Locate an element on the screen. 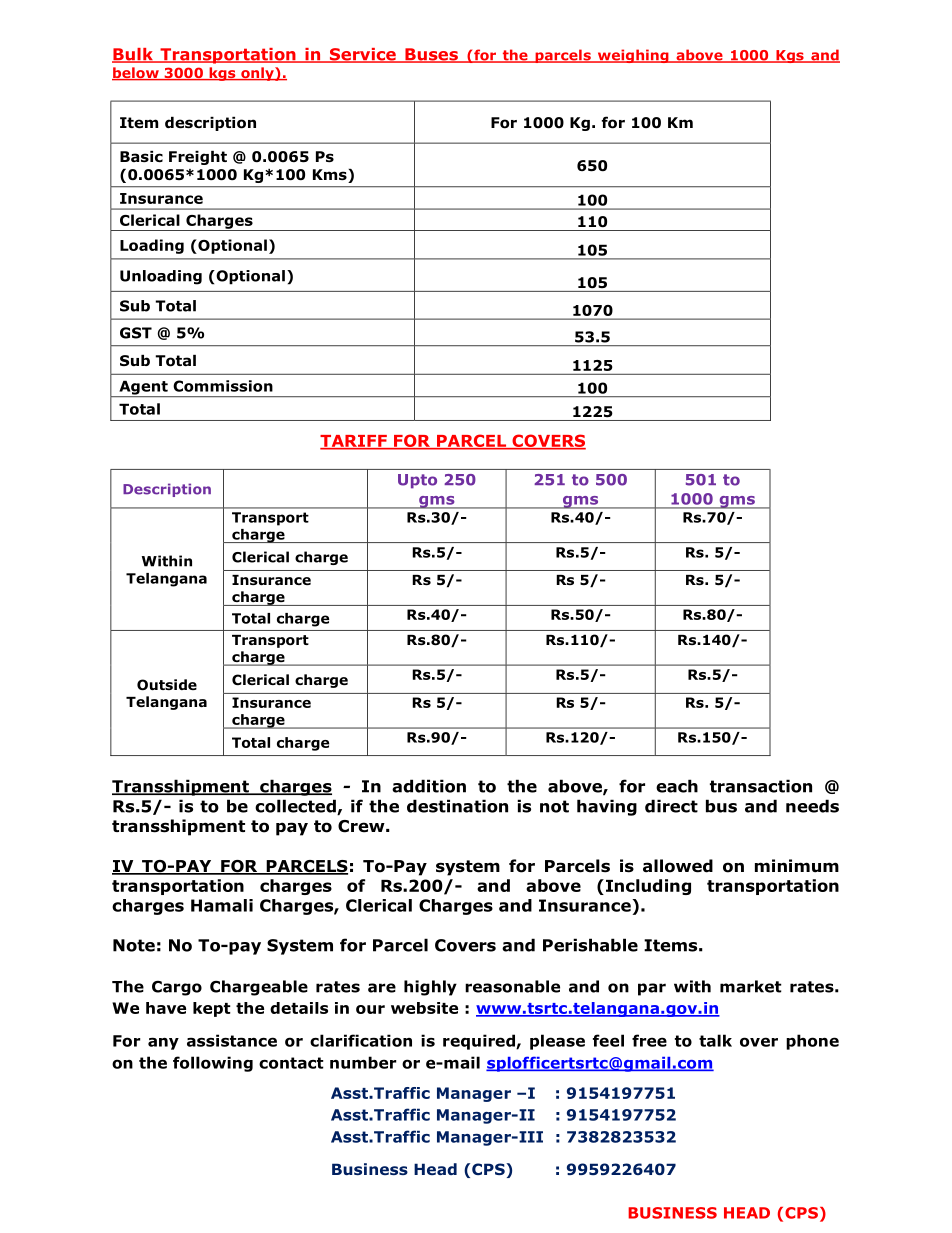  transaction is located at coordinates (761, 786).
